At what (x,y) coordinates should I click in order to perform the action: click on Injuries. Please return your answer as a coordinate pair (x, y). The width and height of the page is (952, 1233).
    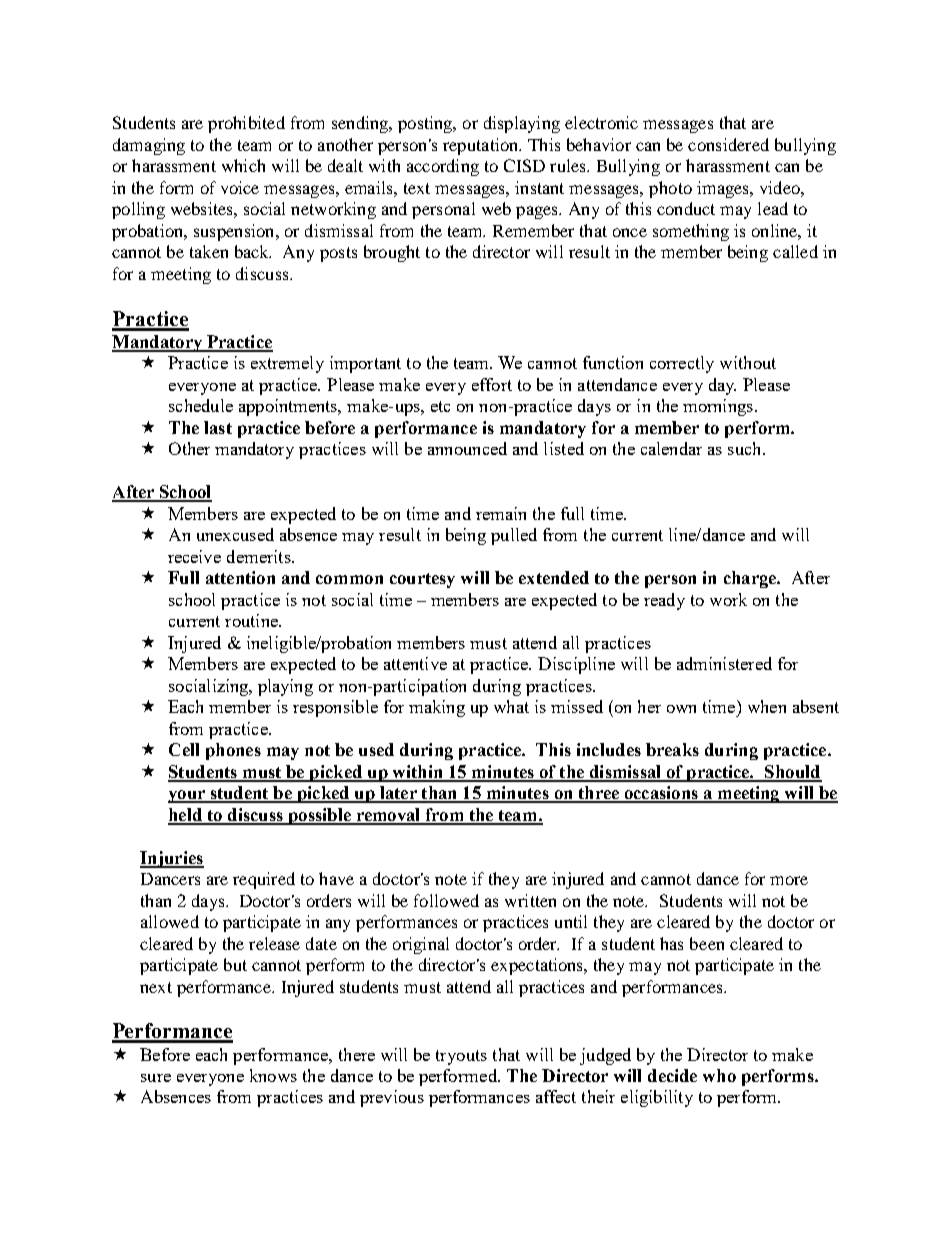
    Looking at the image, I should click on (172, 859).
